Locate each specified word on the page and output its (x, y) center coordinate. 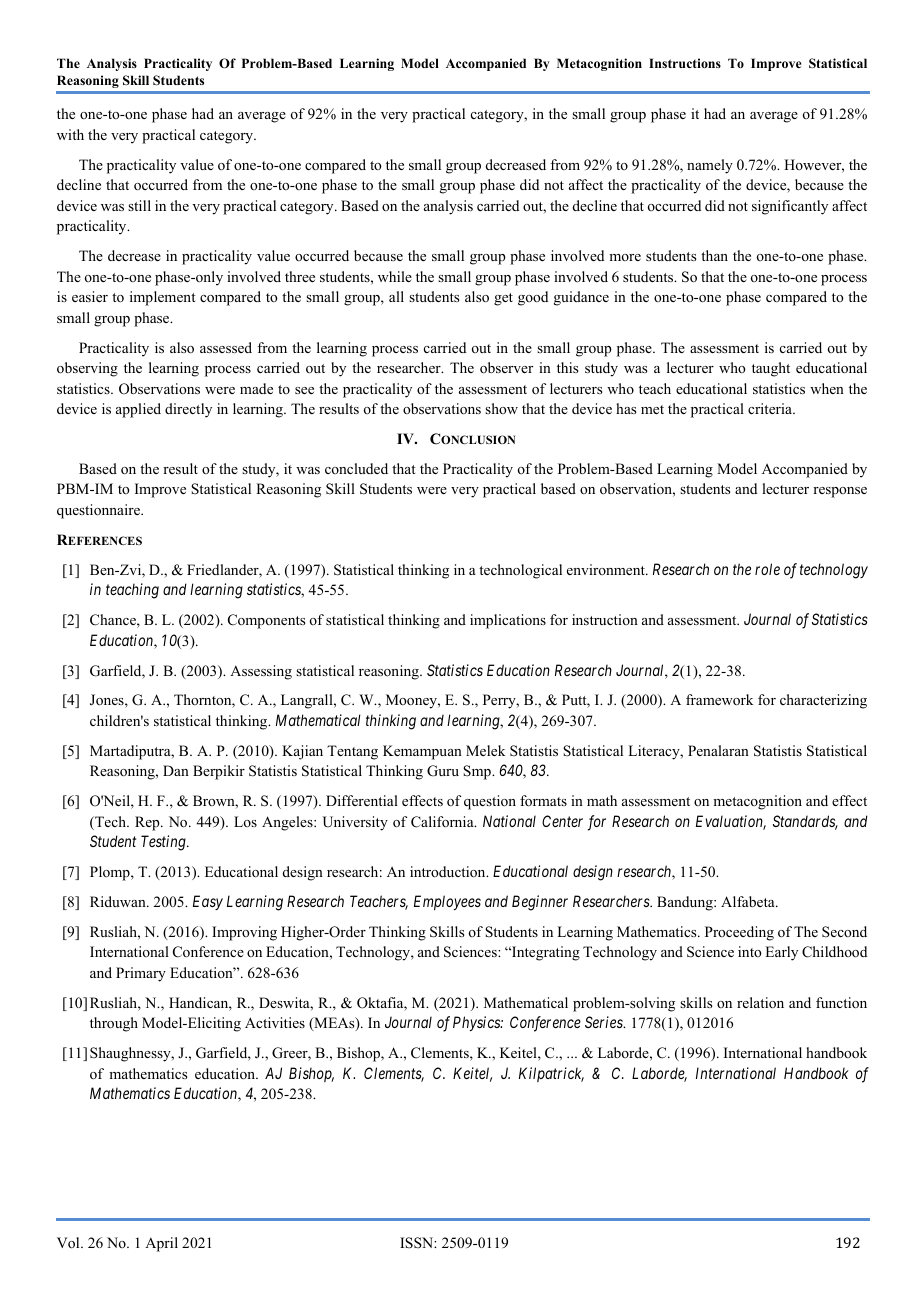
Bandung (686, 903)
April (161, 1244)
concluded (356, 468)
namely (710, 166)
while (395, 276)
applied (138, 410)
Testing (164, 843)
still (139, 205)
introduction (449, 872)
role (767, 569)
